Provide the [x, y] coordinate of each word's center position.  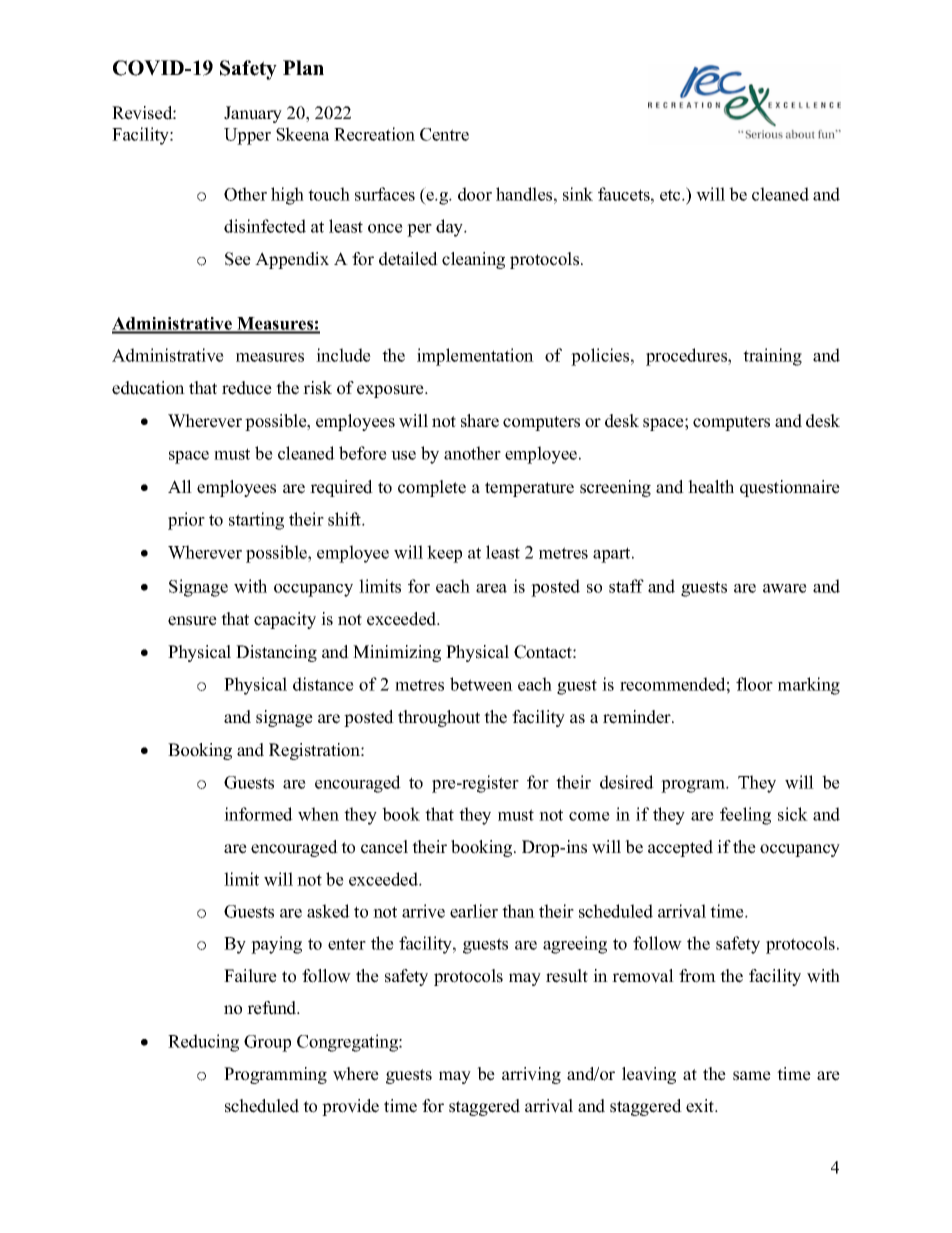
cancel [384, 847]
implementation [475, 357]
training [772, 357]
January [253, 114]
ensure [192, 621]
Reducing [203, 1043]
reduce [247, 388]
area [491, 588]
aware [785, 588]
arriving [531, 1075]
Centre [444, 134]
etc [671, 195]
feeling [745, 816]
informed [258, 814]
